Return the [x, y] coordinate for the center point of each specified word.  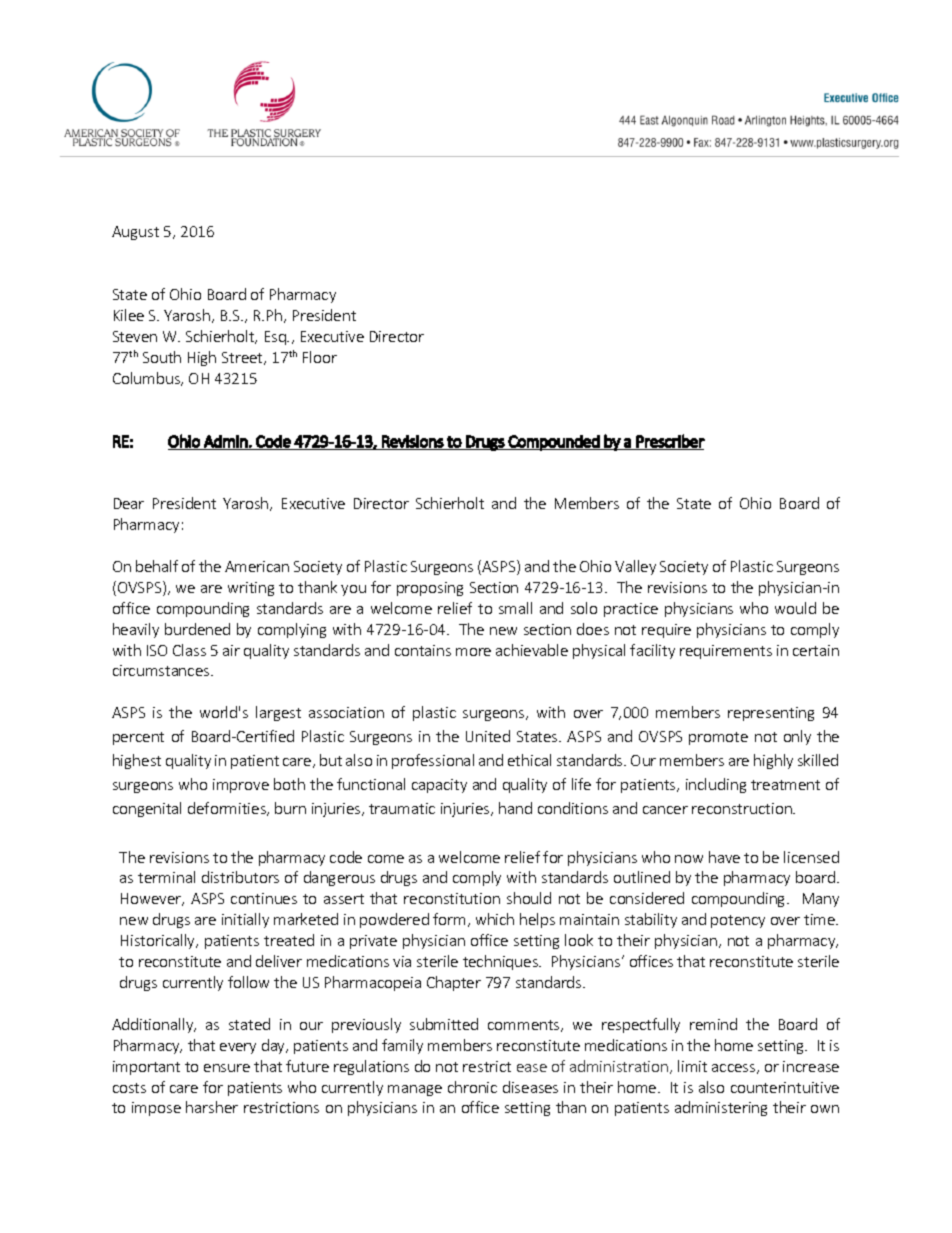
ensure [227, 1068]
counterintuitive [785, 1087]
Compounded [554, 443]
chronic [472, 1087]
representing [771, 714]
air [231, 650]
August [135, 233]
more [473, 652]
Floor [320, 357]
